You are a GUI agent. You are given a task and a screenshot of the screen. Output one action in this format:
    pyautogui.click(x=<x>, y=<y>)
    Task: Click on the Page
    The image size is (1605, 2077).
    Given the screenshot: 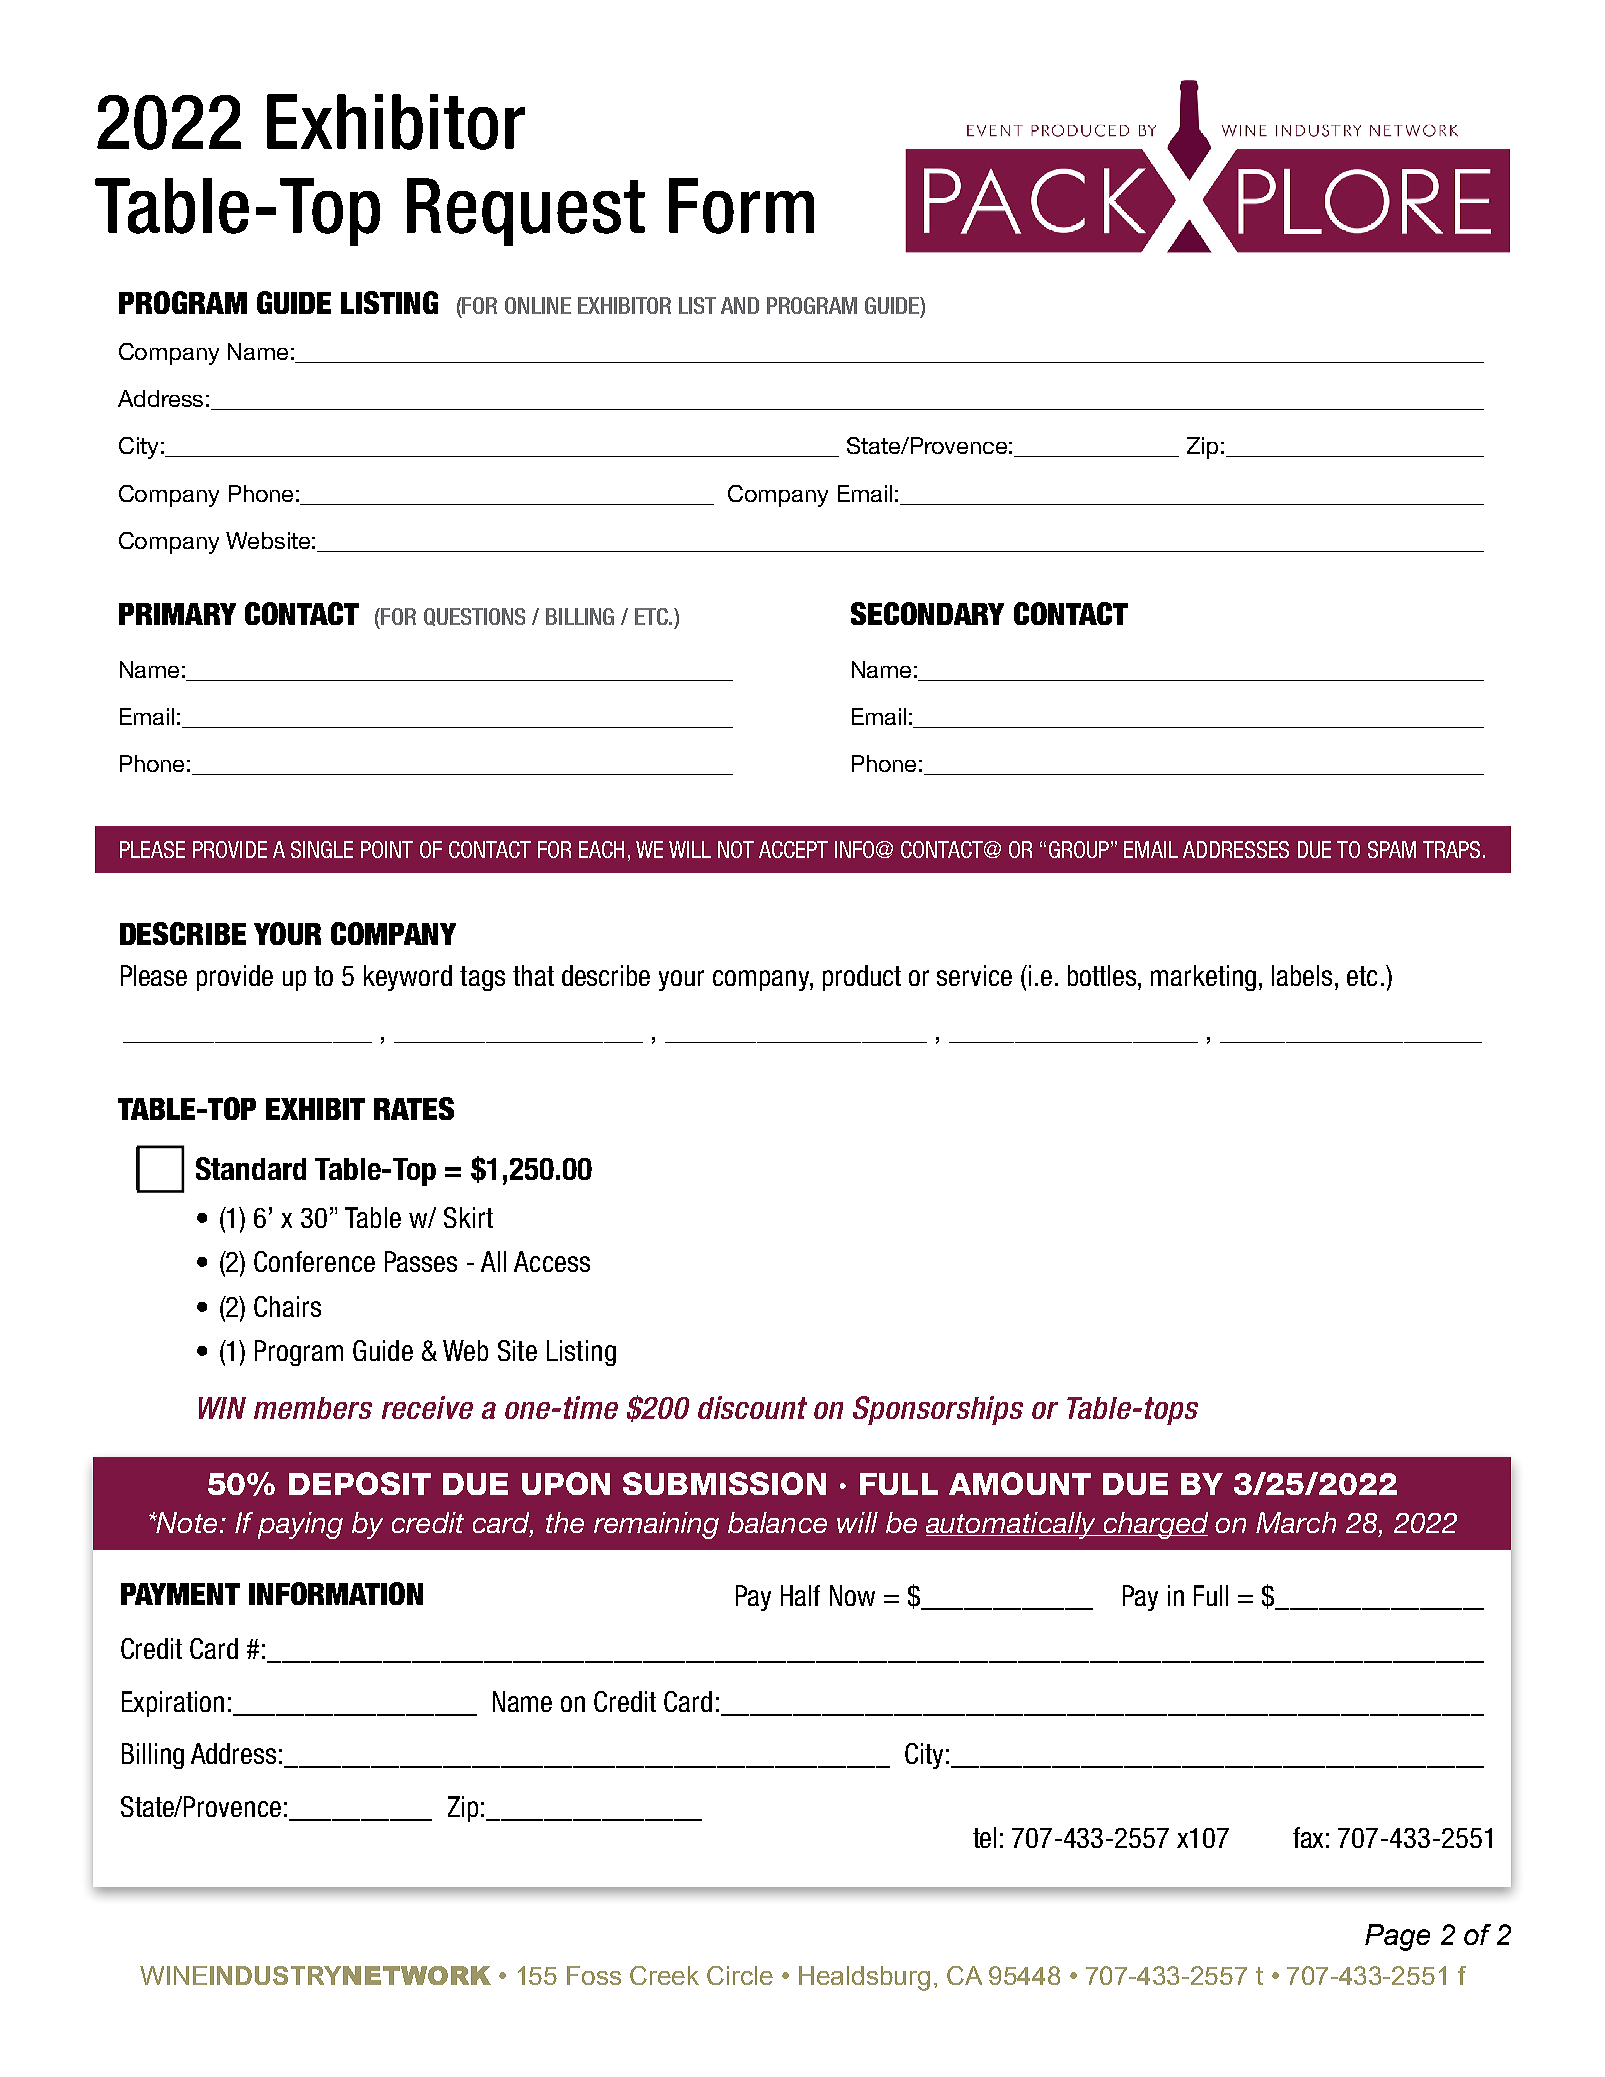 What is the action you would take?
    pyautogui.click(x=1397, y=1937)
